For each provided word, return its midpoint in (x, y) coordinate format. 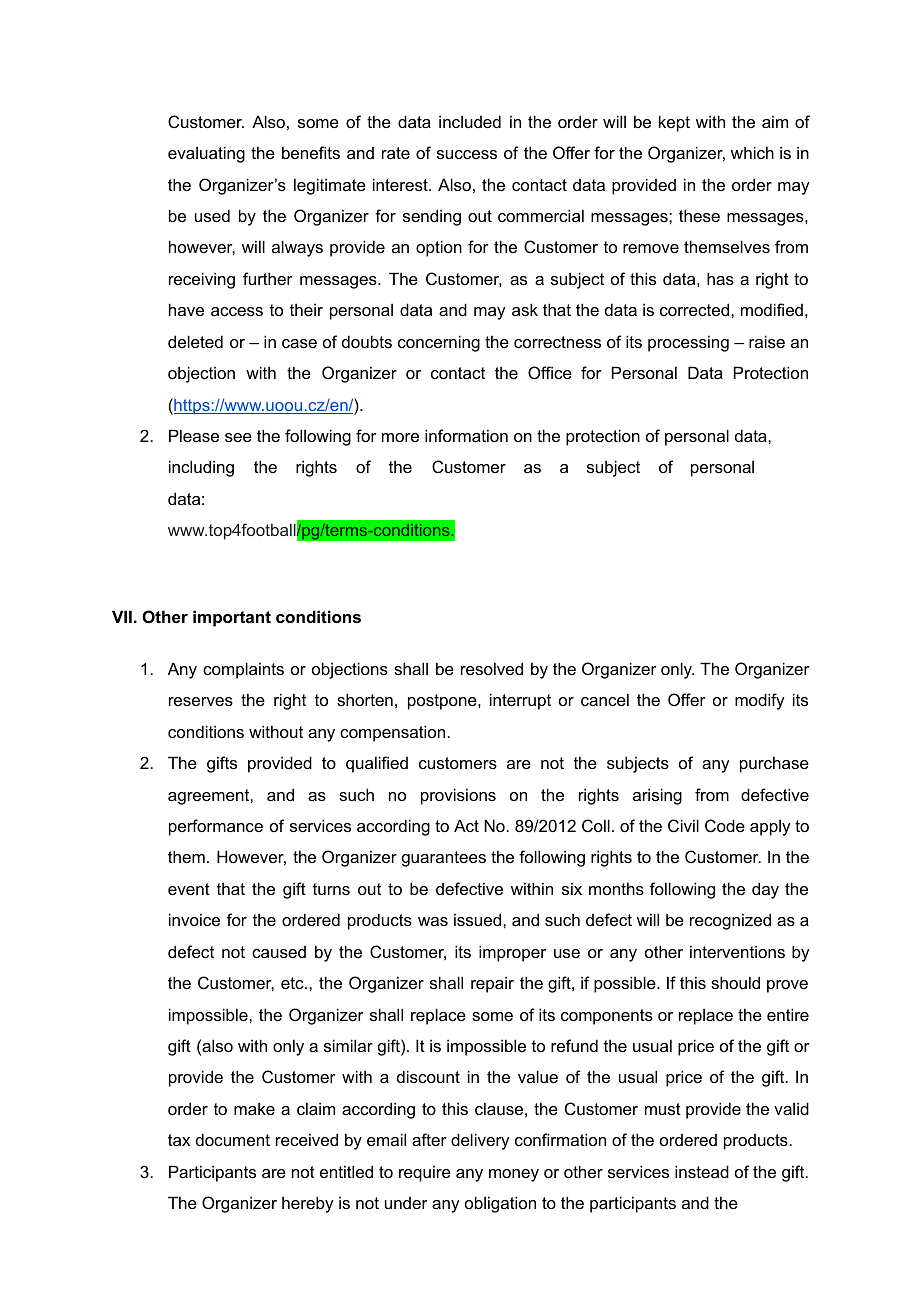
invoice (194, 919)
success (467, 154)
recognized (730, 921)
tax (179, 1140)
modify (759, 701)
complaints (243, 670)
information (466, 435)
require (425, 1173)
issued (479, 919)
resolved (492, 668)
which (752, 152)
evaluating (206, 154)
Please (194, 435)
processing (688, 343)
